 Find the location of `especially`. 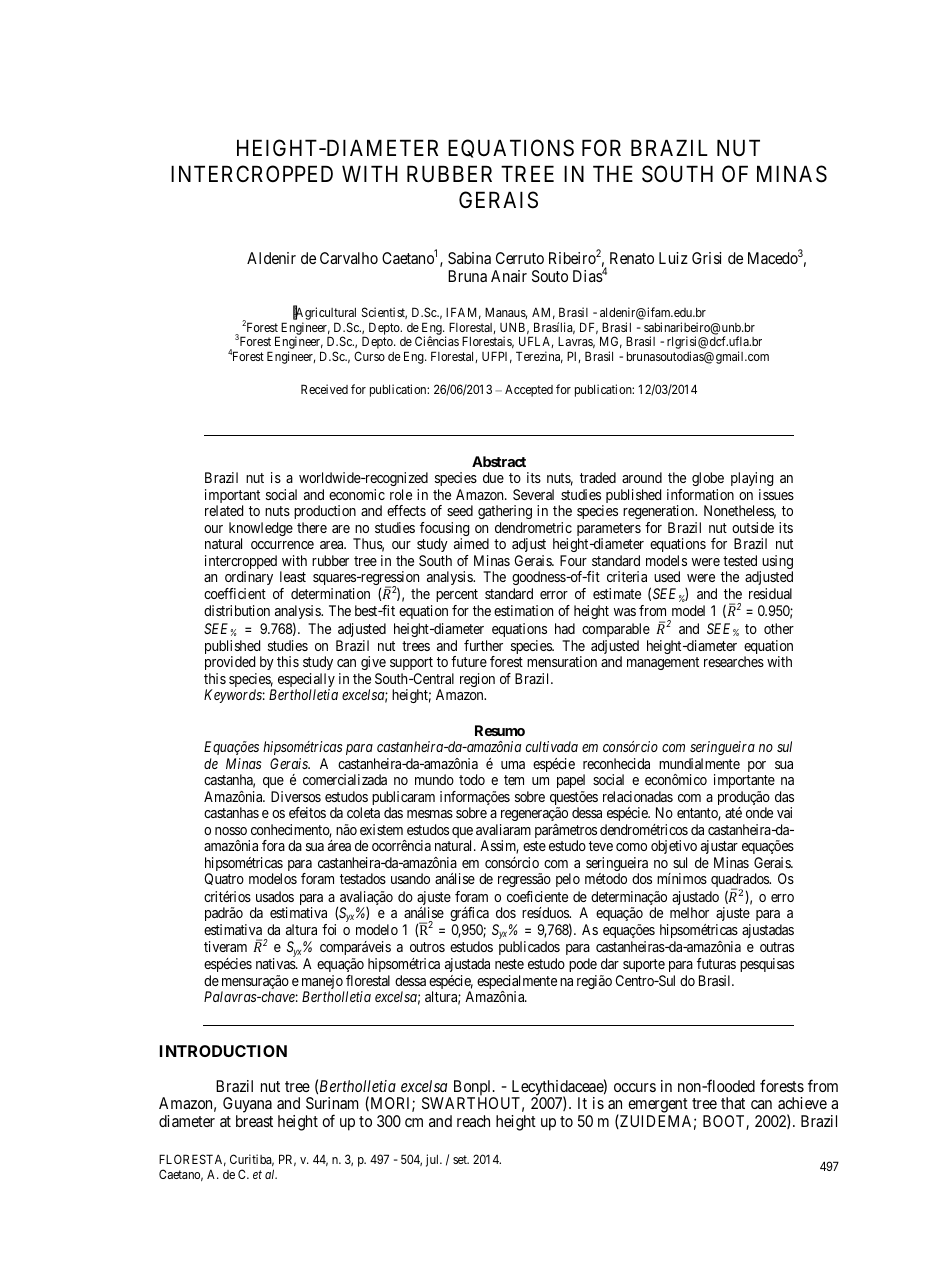

especially is located at coordinates (306, 681).
